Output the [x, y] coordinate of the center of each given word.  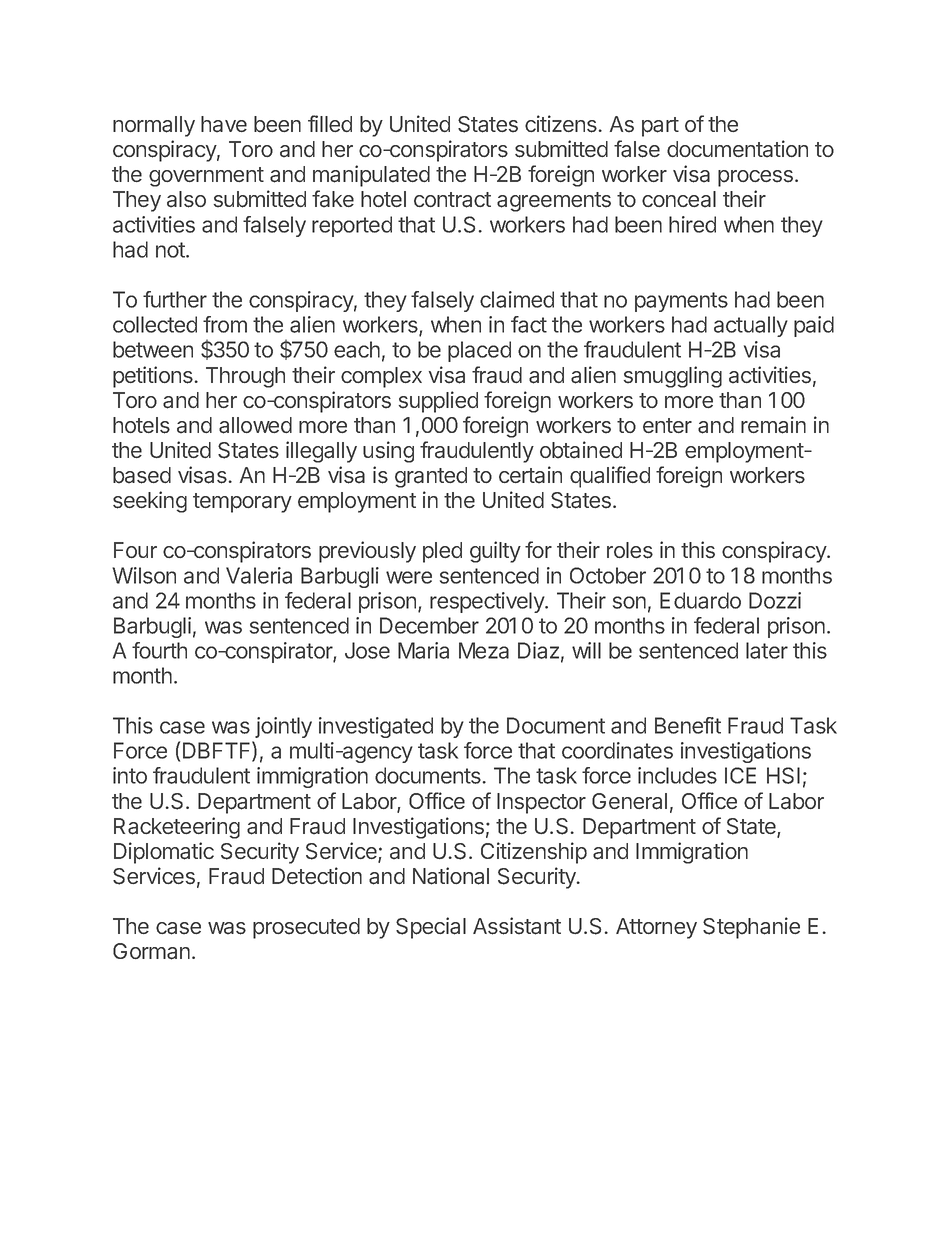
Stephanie [751, 928]
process [755, 178]
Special [431, 928]
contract [452, 200]
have [224, 124]
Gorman [151, 951]
